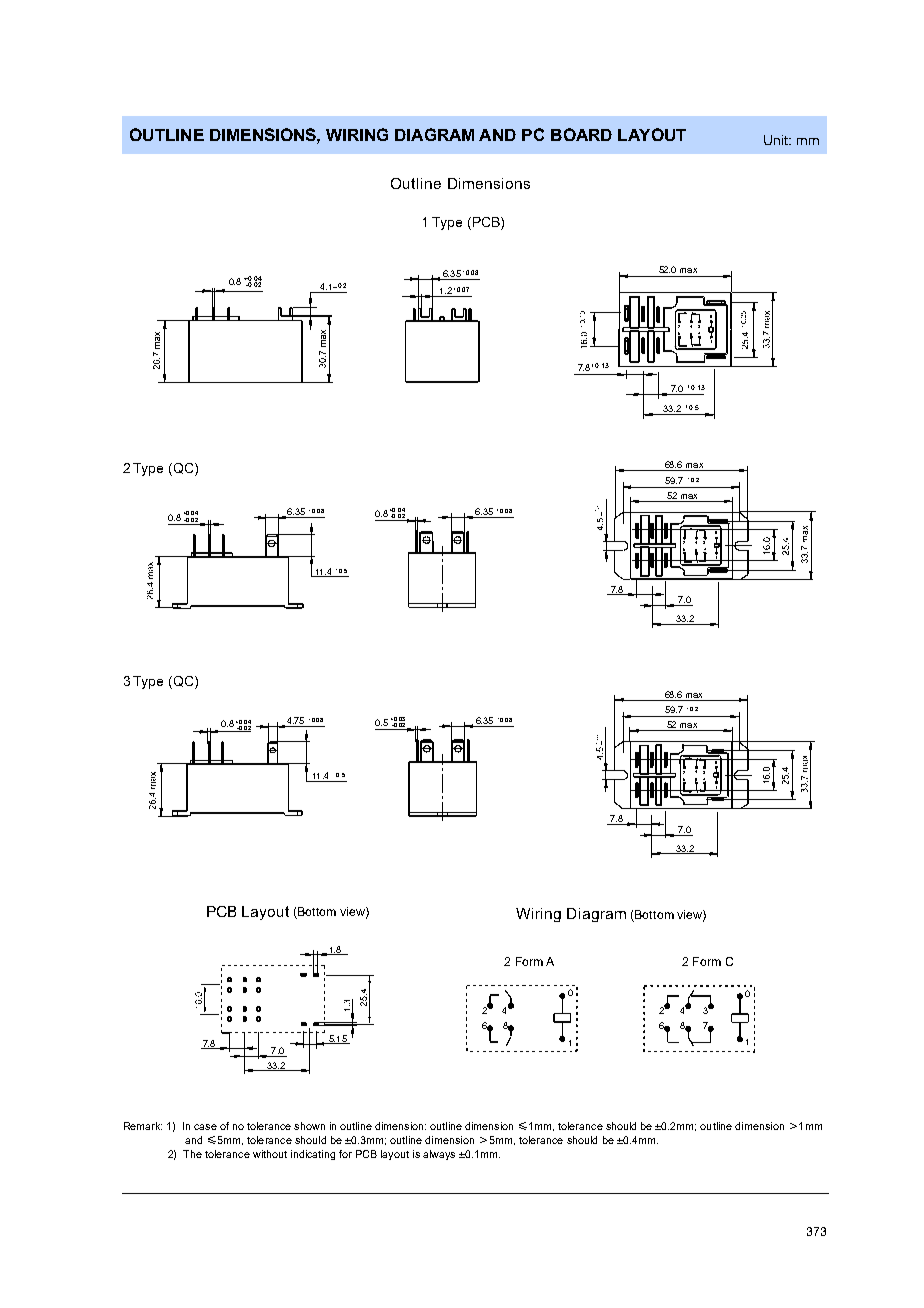  Describe the element at coordinates (439, 1155) in the document. I see `always` at that location.
